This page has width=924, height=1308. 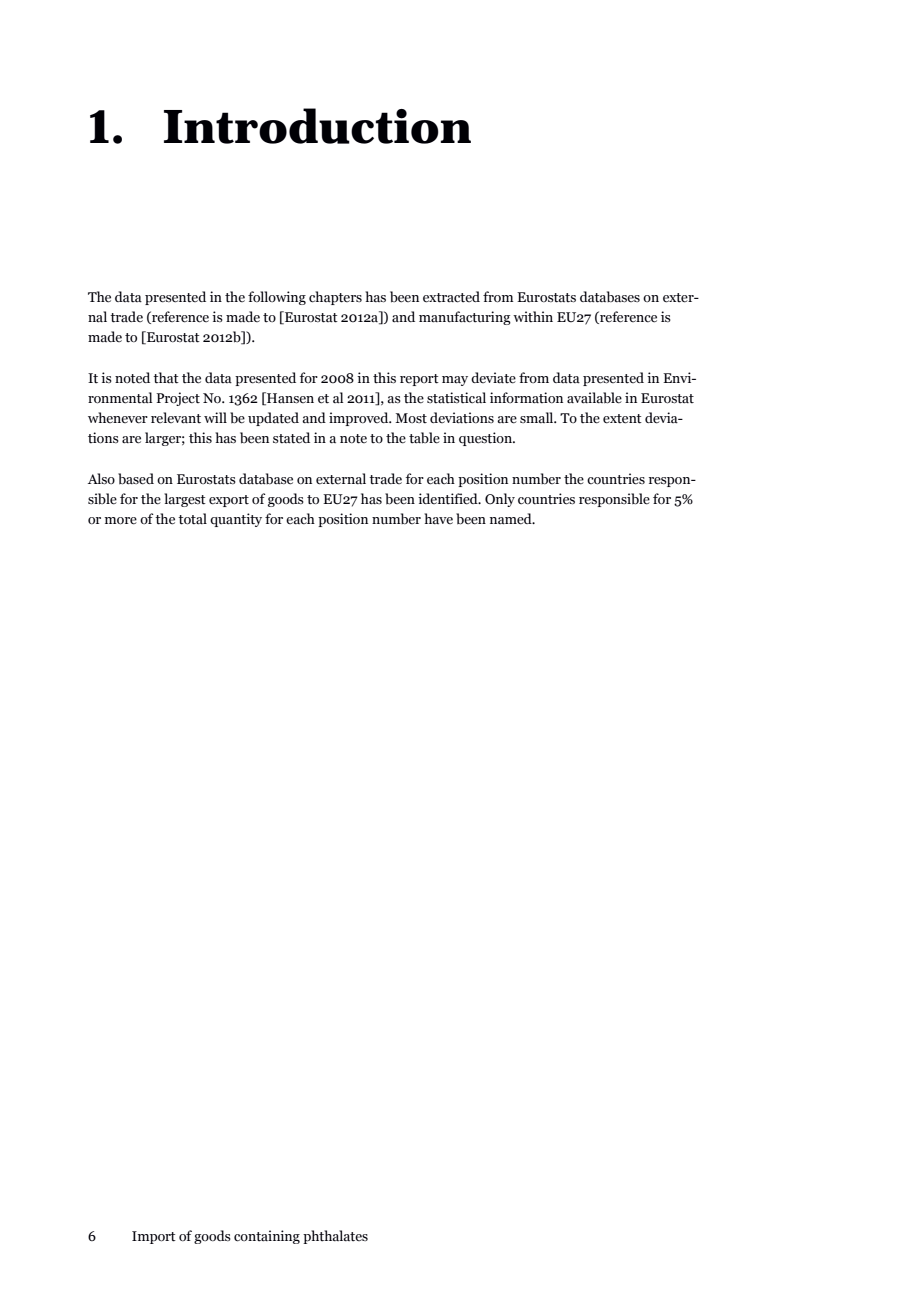 I want to click on improved, so click(x=360, y=419).
